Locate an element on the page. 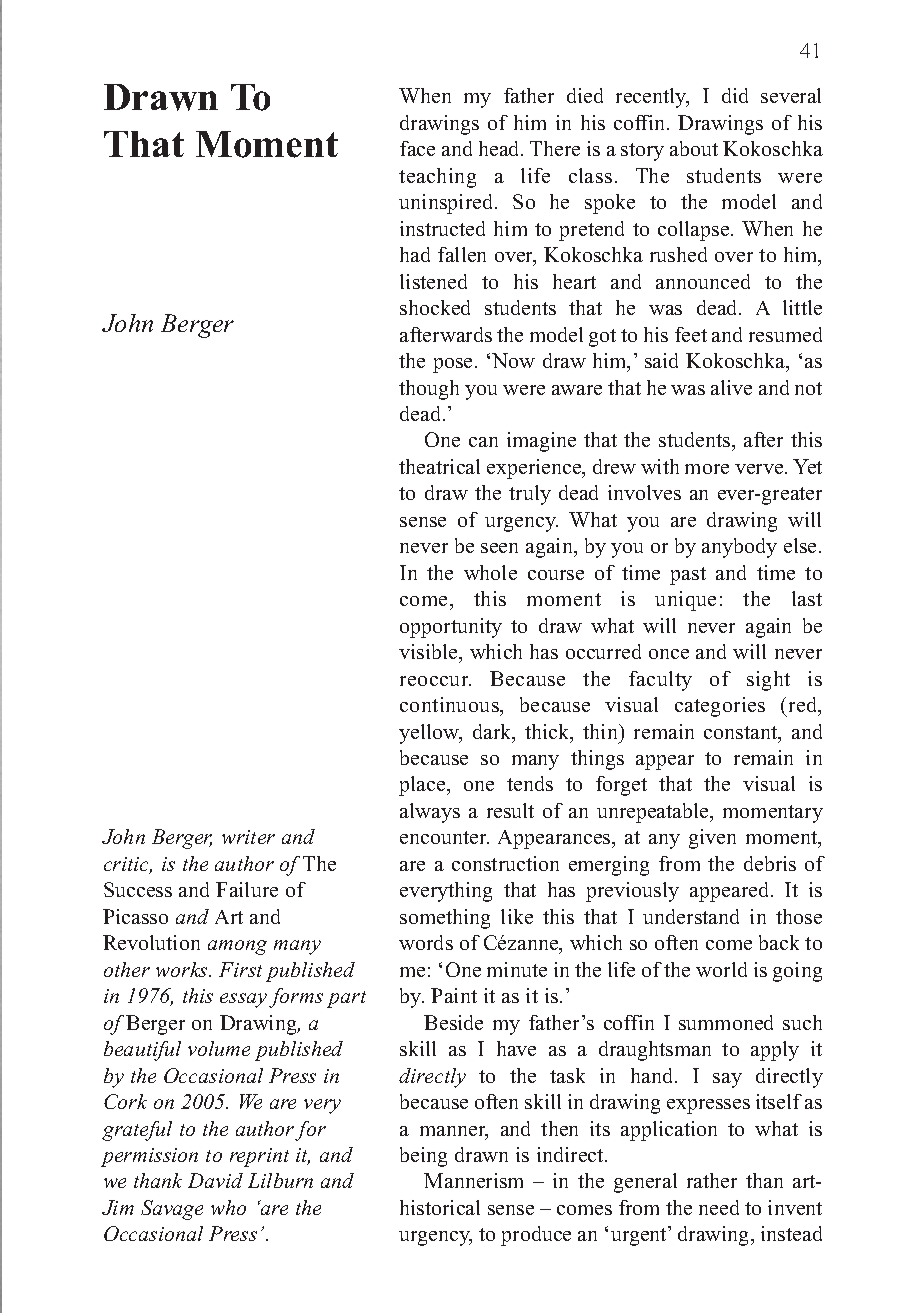 The height and width of the document is (1313, 924). being is located at coordinates (423, 1157).
